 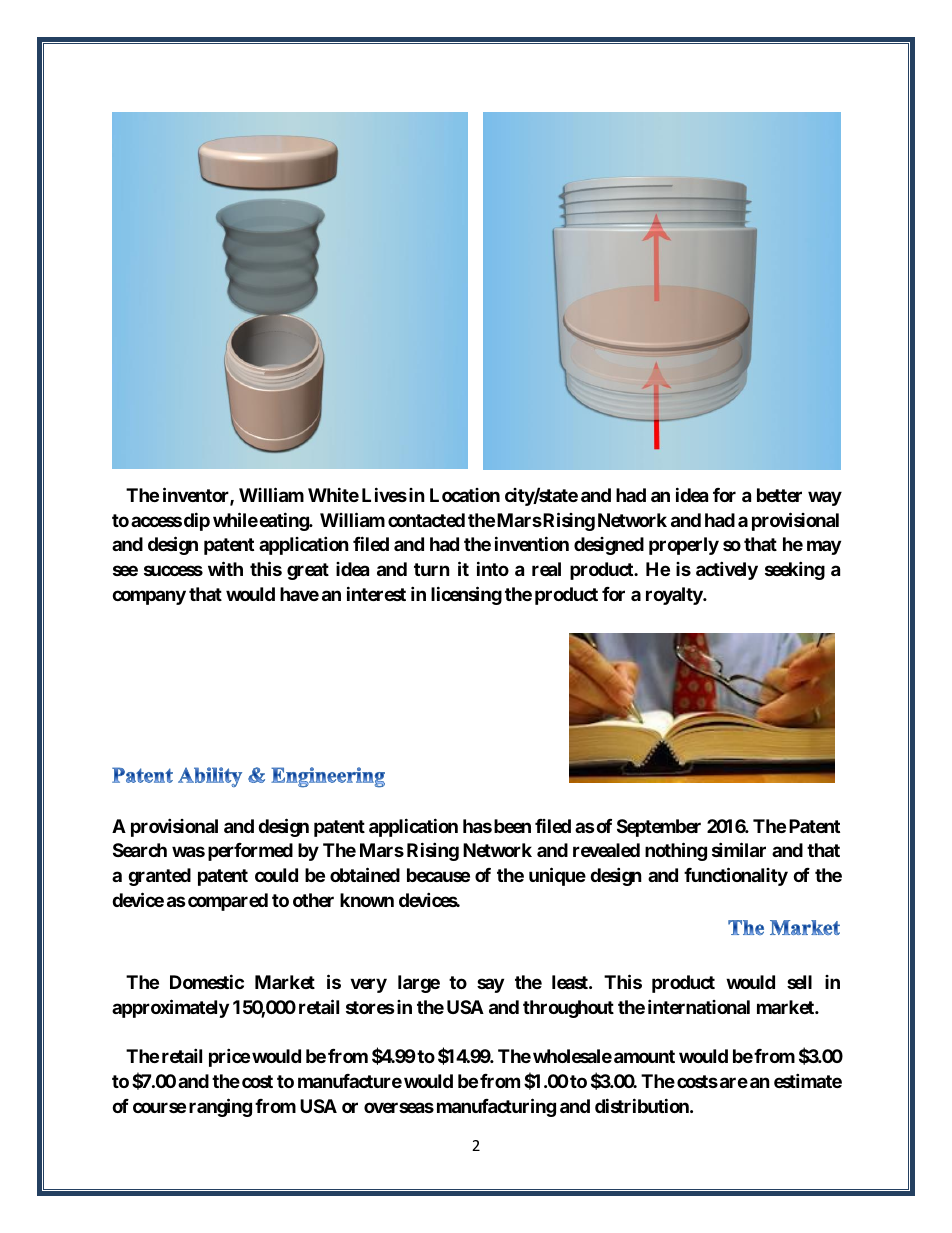 What do you see at coordinates (465, 495) in the screenshot?
I see `Location` at bounding box center [465, 495].
